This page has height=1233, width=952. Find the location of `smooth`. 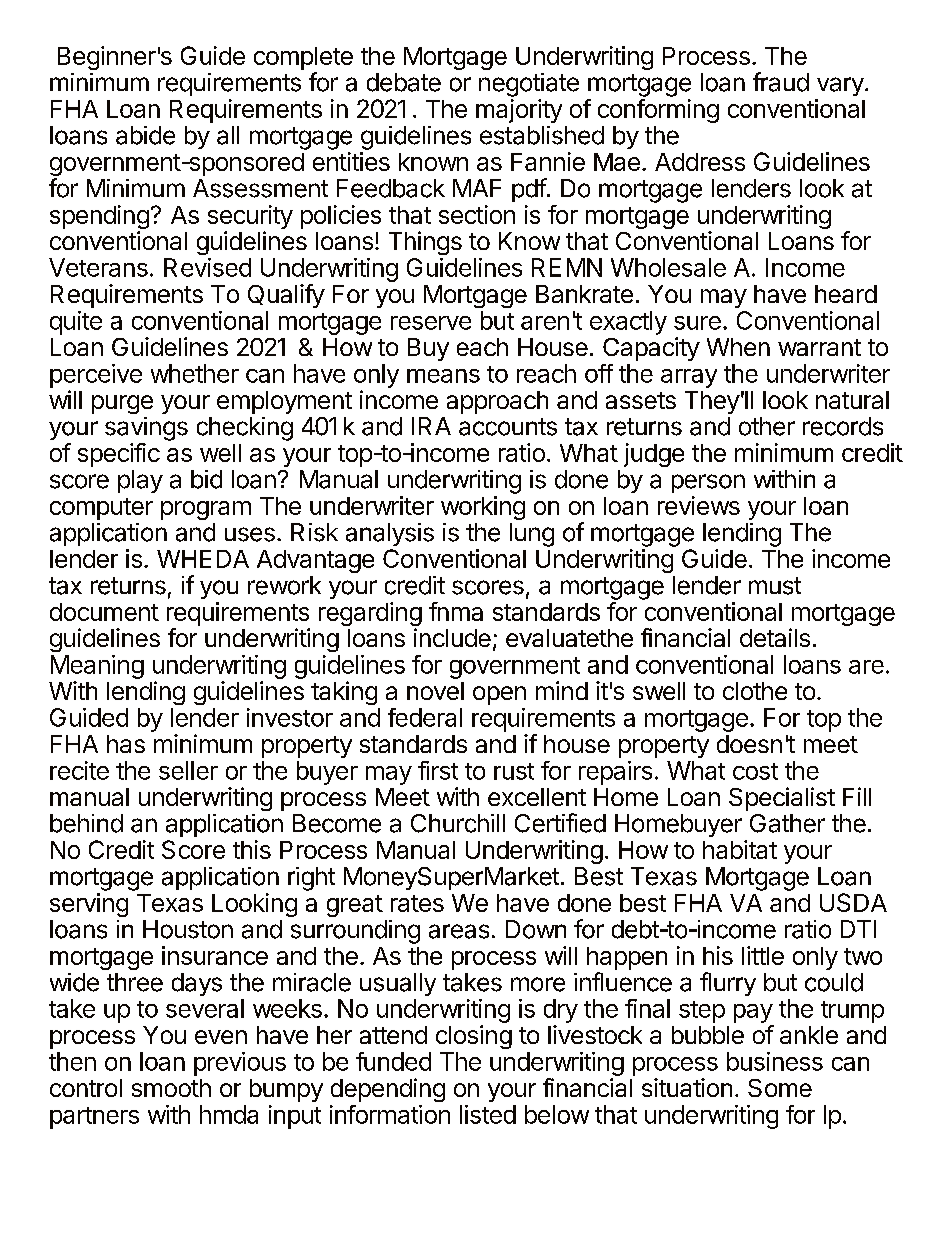

smooth is located at coordinates (171, 1088).
